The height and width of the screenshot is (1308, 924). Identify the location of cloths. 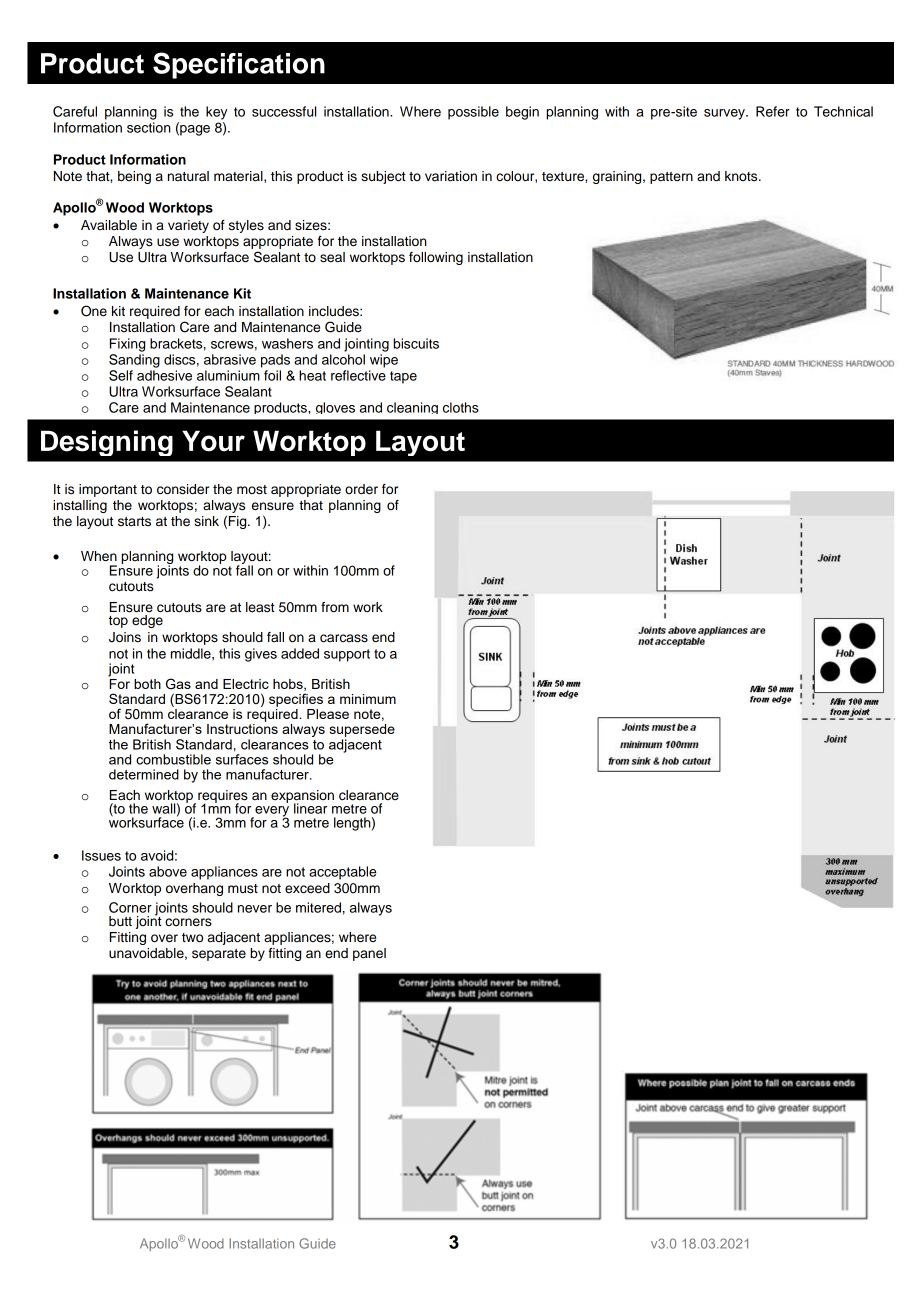
(461, 407).
